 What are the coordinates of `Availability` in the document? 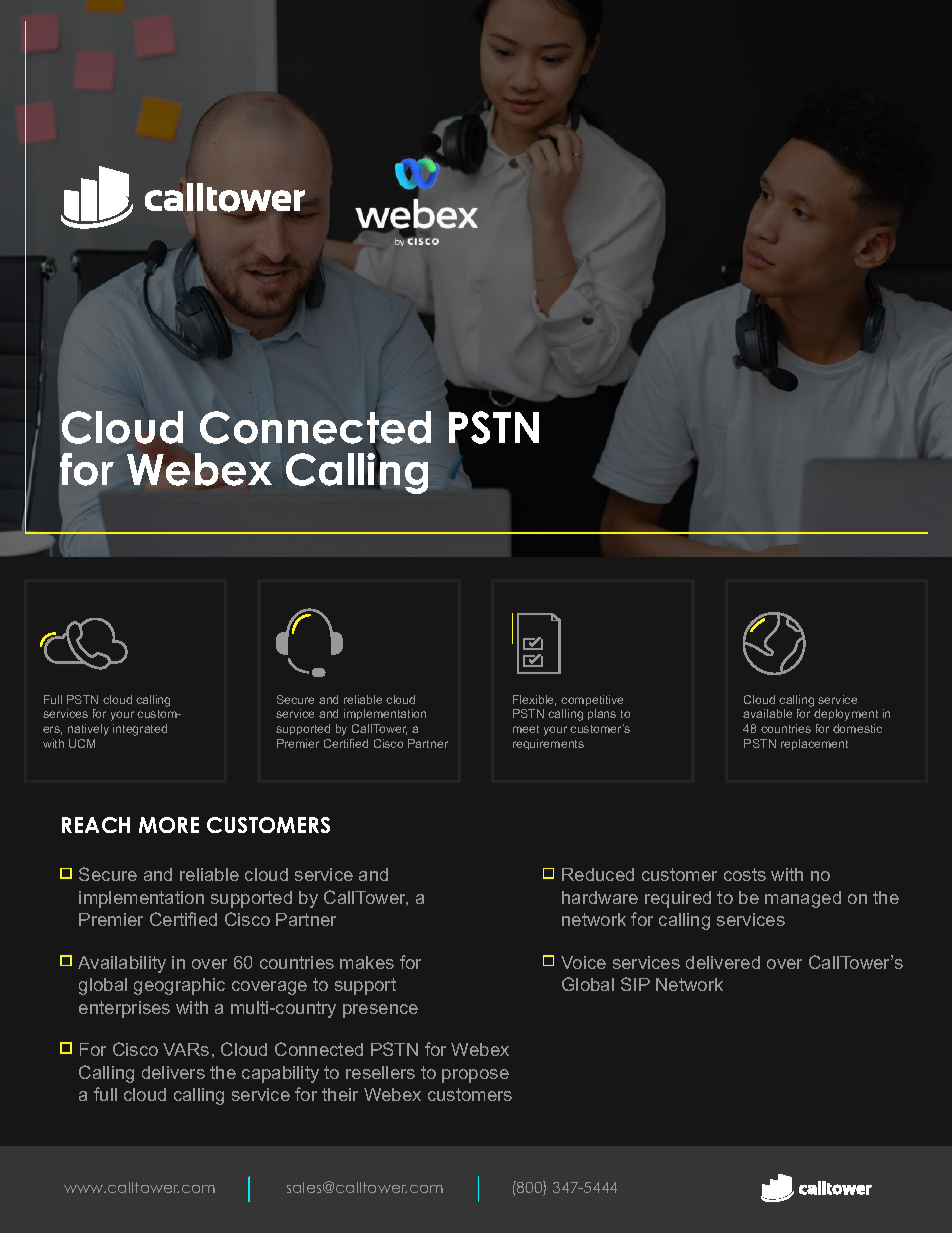 It's located at (122, 964).
